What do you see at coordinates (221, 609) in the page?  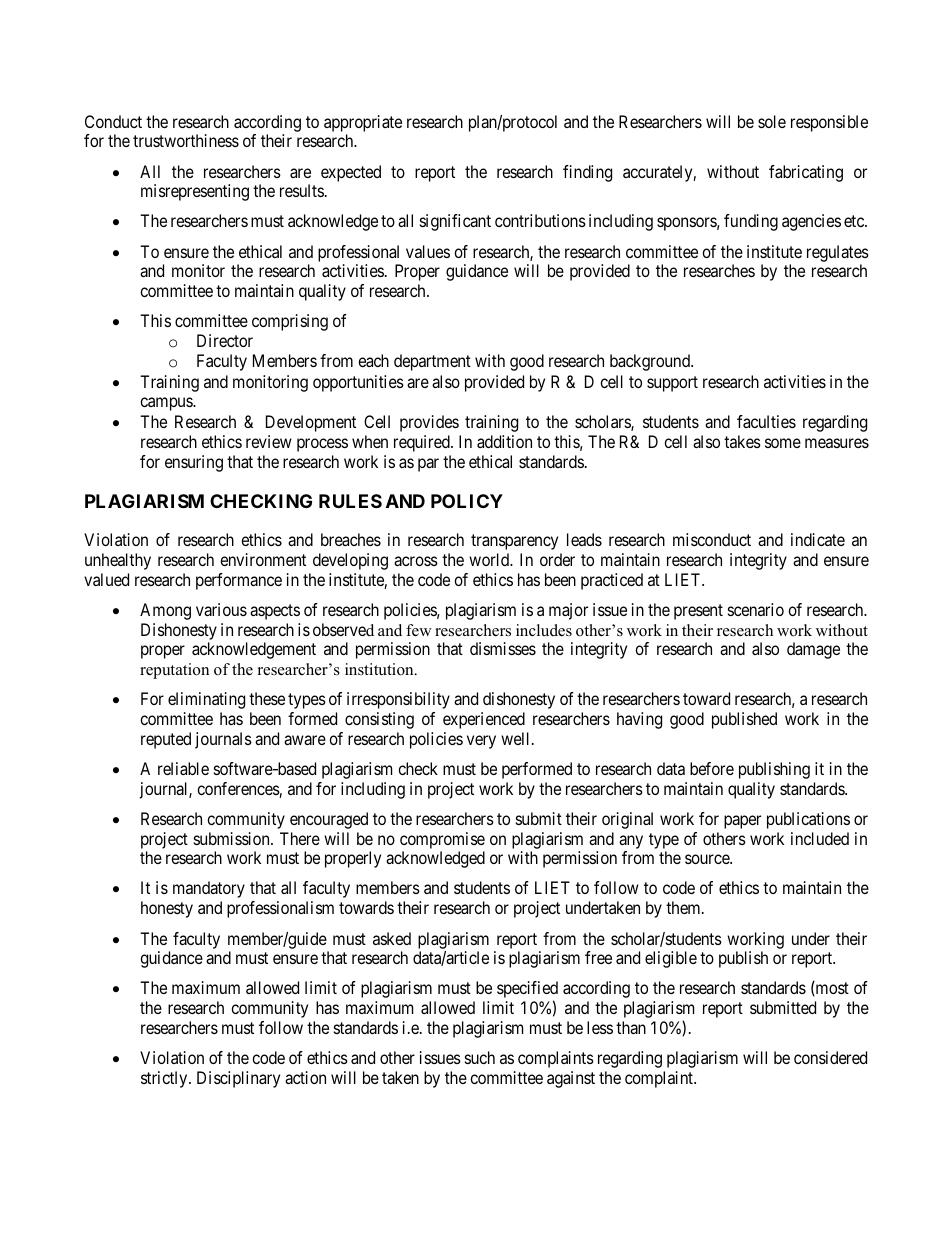 I see `various` at bounding box center [221, 609].
